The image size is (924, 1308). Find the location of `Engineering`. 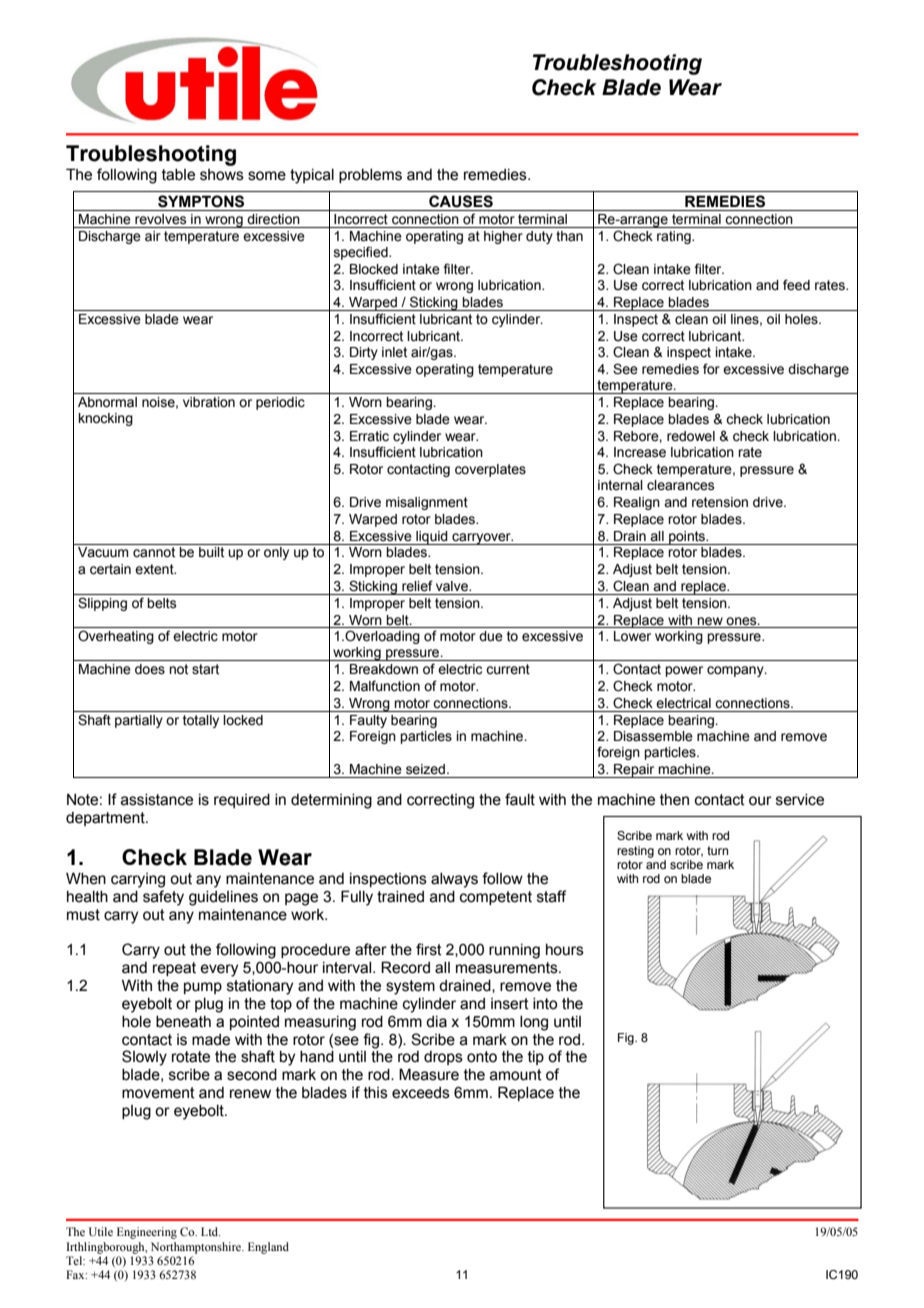

Engineering is located at coordinates (147, 1233).
